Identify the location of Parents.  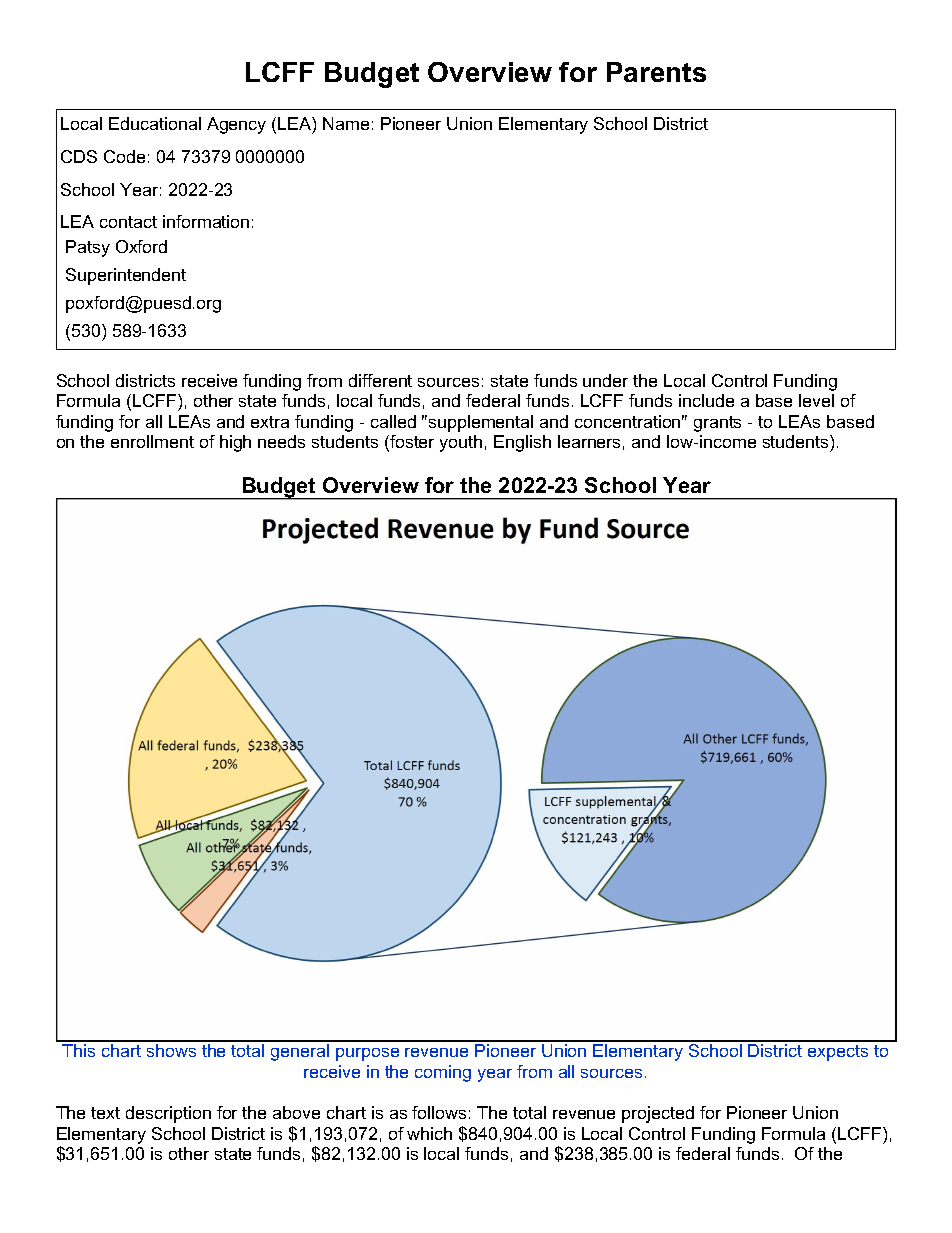
(656, 72).
